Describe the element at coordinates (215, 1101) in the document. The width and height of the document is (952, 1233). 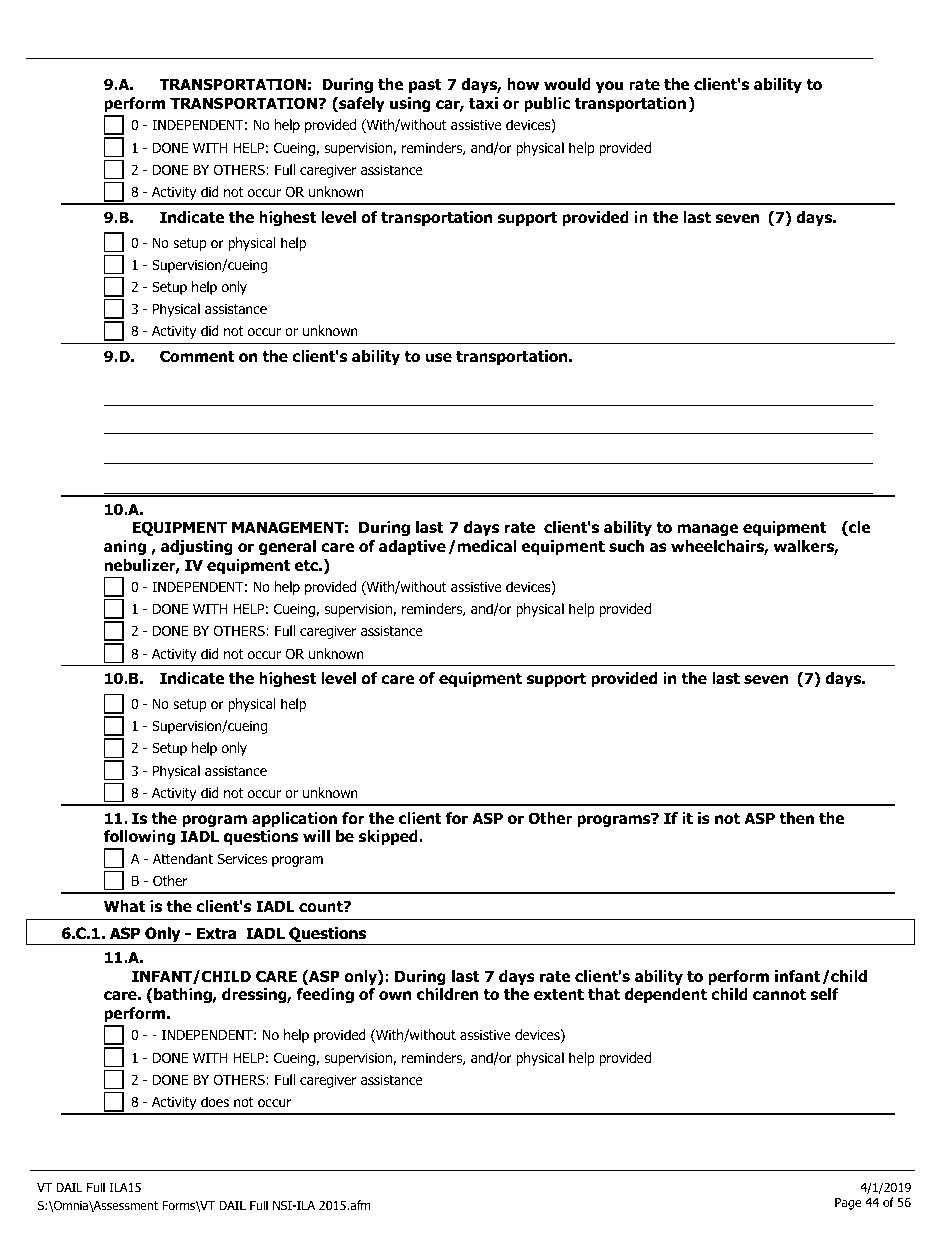
I see `does` at that location.
